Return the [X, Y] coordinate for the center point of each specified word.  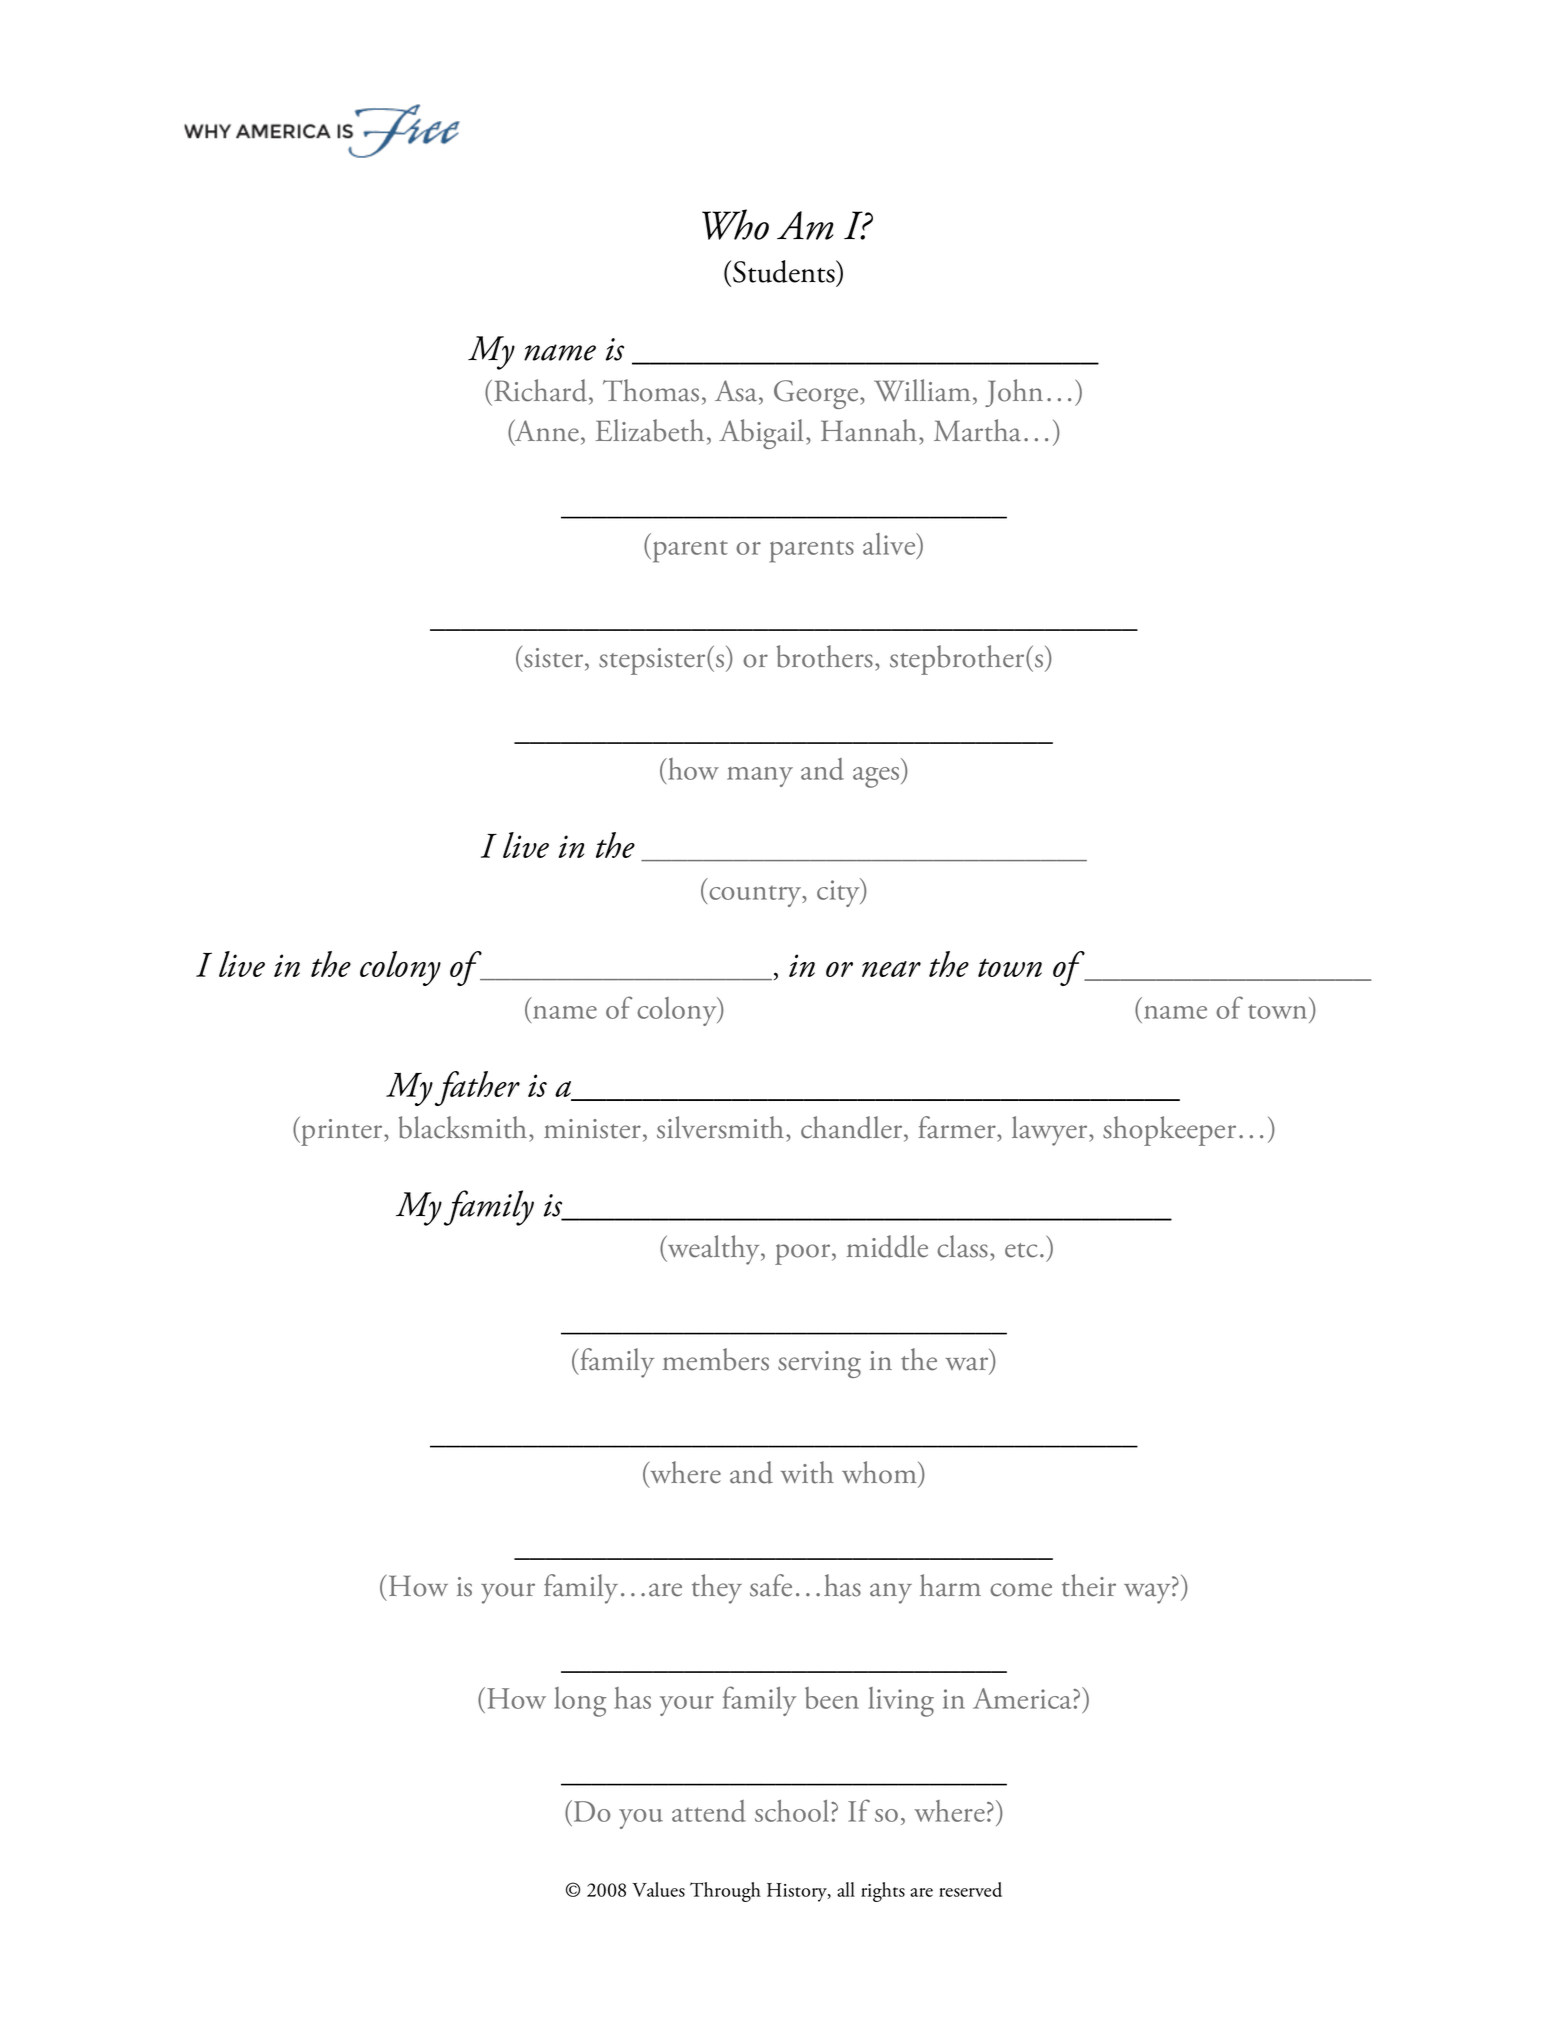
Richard [542, 392]
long [580, 1702]
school [793, 1811]
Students [785, 271]
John [1014, 393]
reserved [970, 1889]
